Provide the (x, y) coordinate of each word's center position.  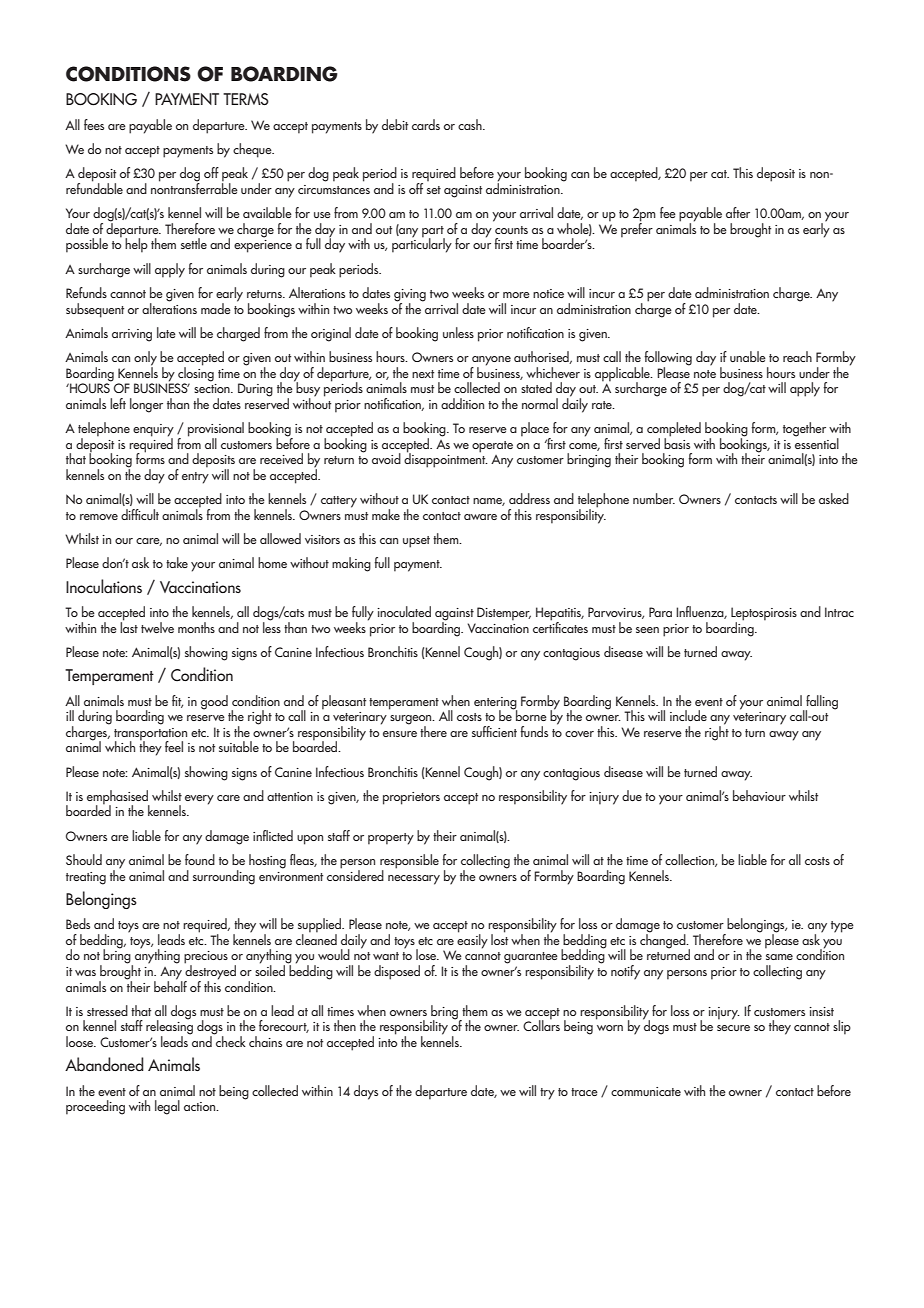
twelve (157, 627)
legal (167, 1107)
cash (471, 124)
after (738, 212)
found (200, 859)
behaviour (759, 795)
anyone (491, 362)
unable (748, 356)
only (145, 359)
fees (94, 124)
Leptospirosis (764, 615)
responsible (409, 862)
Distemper (504, 614)
